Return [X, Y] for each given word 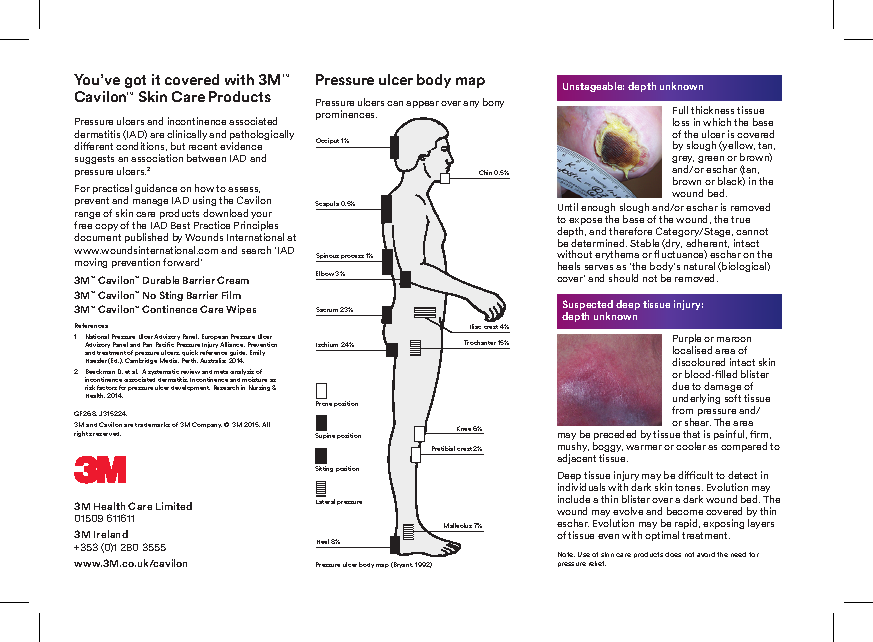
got [135, 81]
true [740, 219]
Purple [687, 340]
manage [150, 202]
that [691, 434]
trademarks [152, 424]
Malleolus [458, 525]
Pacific [165, 344]
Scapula [328, 205]
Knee [464, 430]
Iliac [475, 326]
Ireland [111, 534]
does [673, 554]
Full [680, 110]
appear [422, 104]
